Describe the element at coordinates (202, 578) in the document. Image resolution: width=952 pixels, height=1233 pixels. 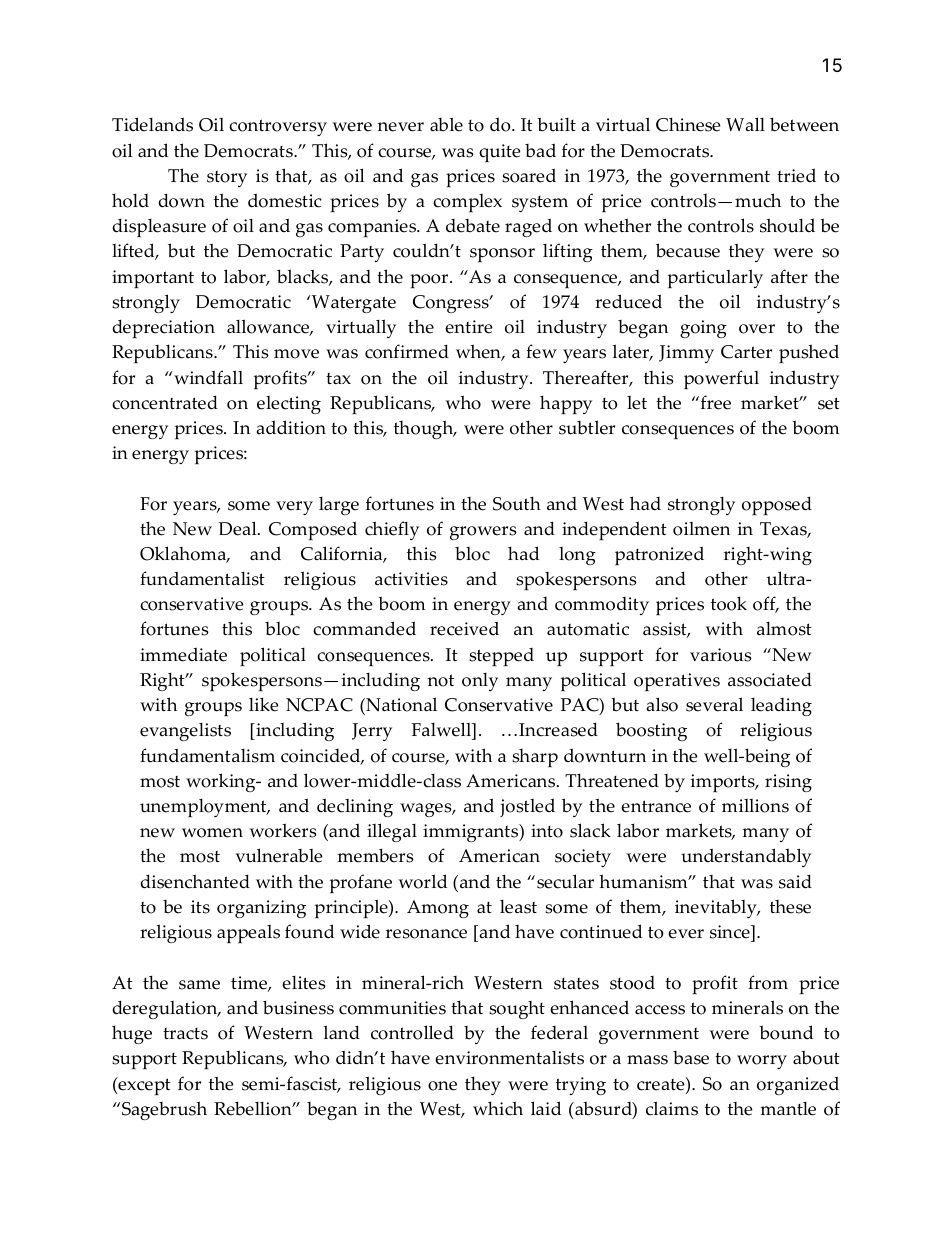
I see `fundamentalist` at that location.
